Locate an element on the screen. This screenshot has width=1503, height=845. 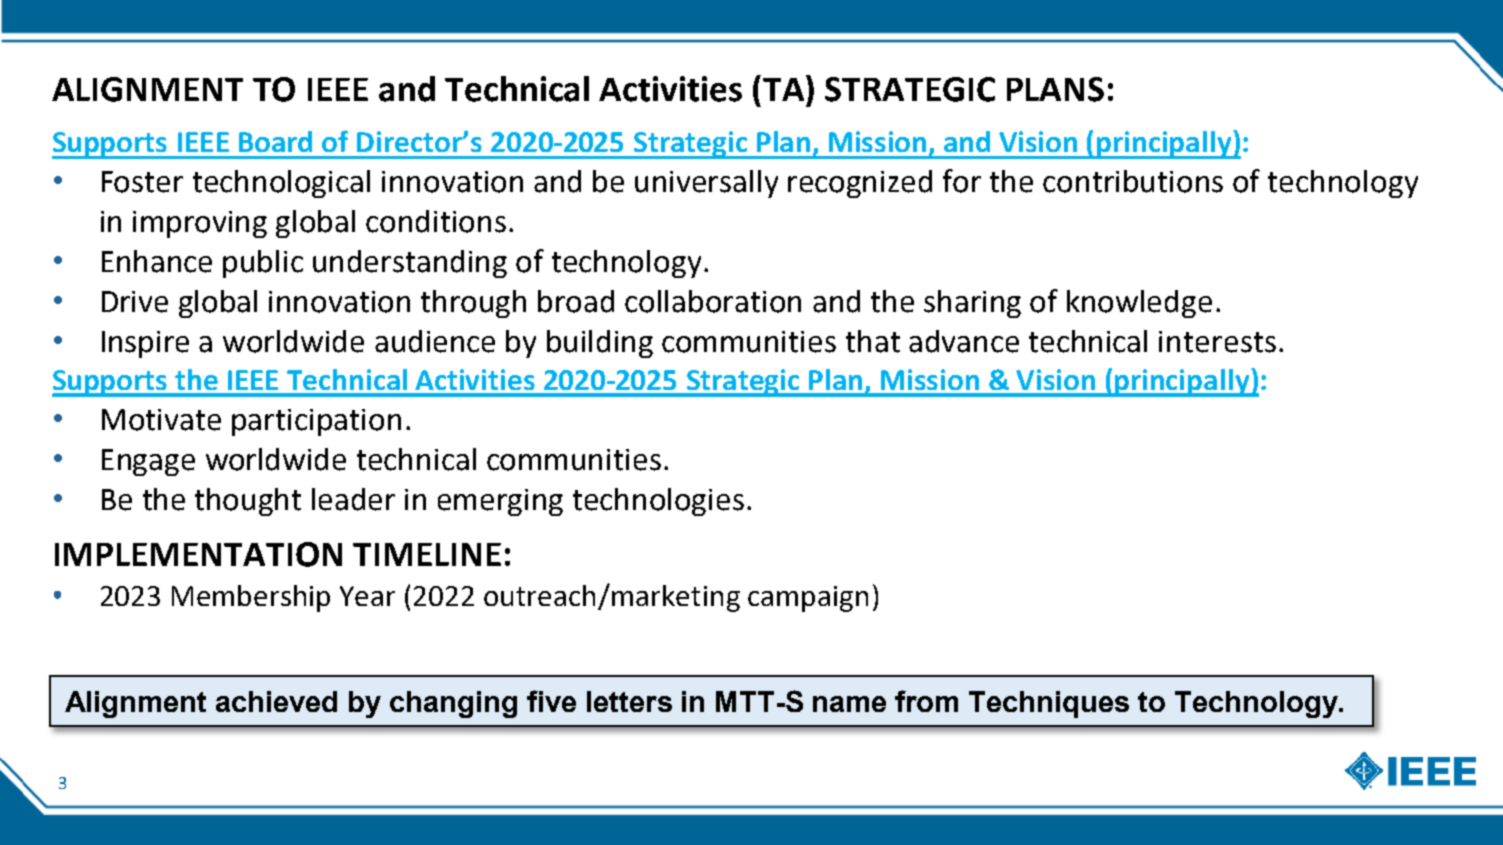
achieved is located at coordinates (276, 701).
